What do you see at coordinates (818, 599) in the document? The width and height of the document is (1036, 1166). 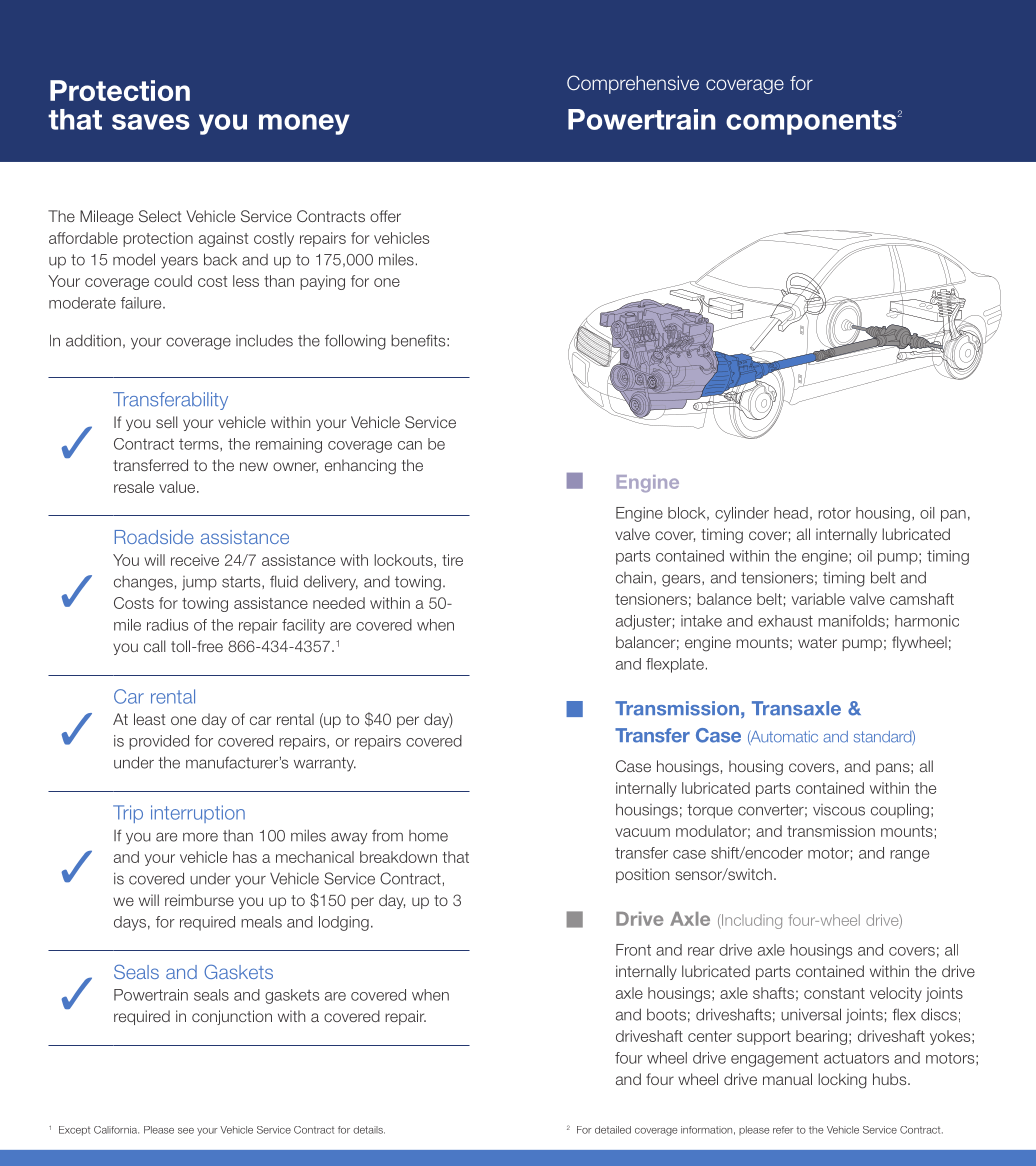 I see `variable` at bounding box center [818, 599].
